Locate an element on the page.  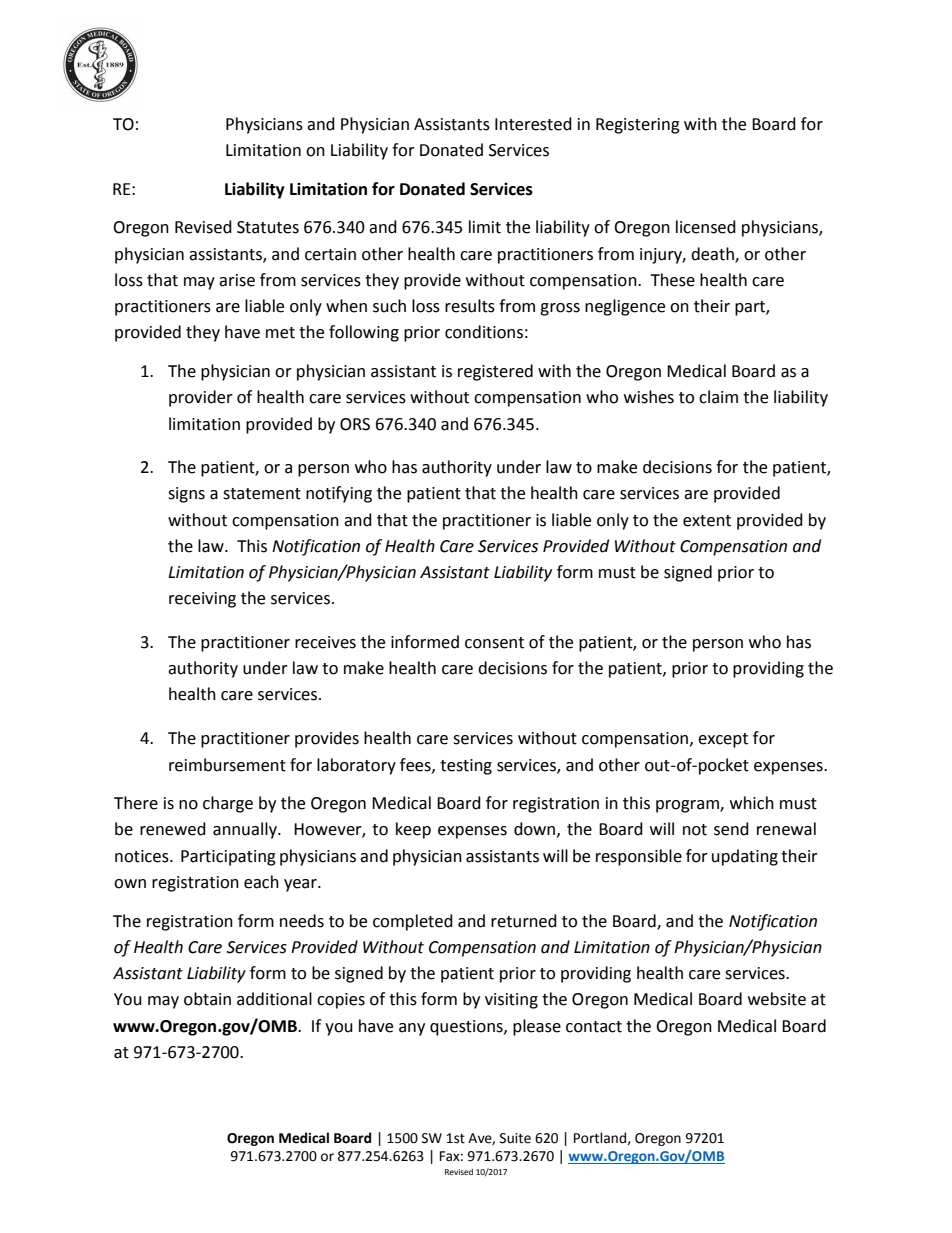
Statutes is located at coordinates (268, 227).
